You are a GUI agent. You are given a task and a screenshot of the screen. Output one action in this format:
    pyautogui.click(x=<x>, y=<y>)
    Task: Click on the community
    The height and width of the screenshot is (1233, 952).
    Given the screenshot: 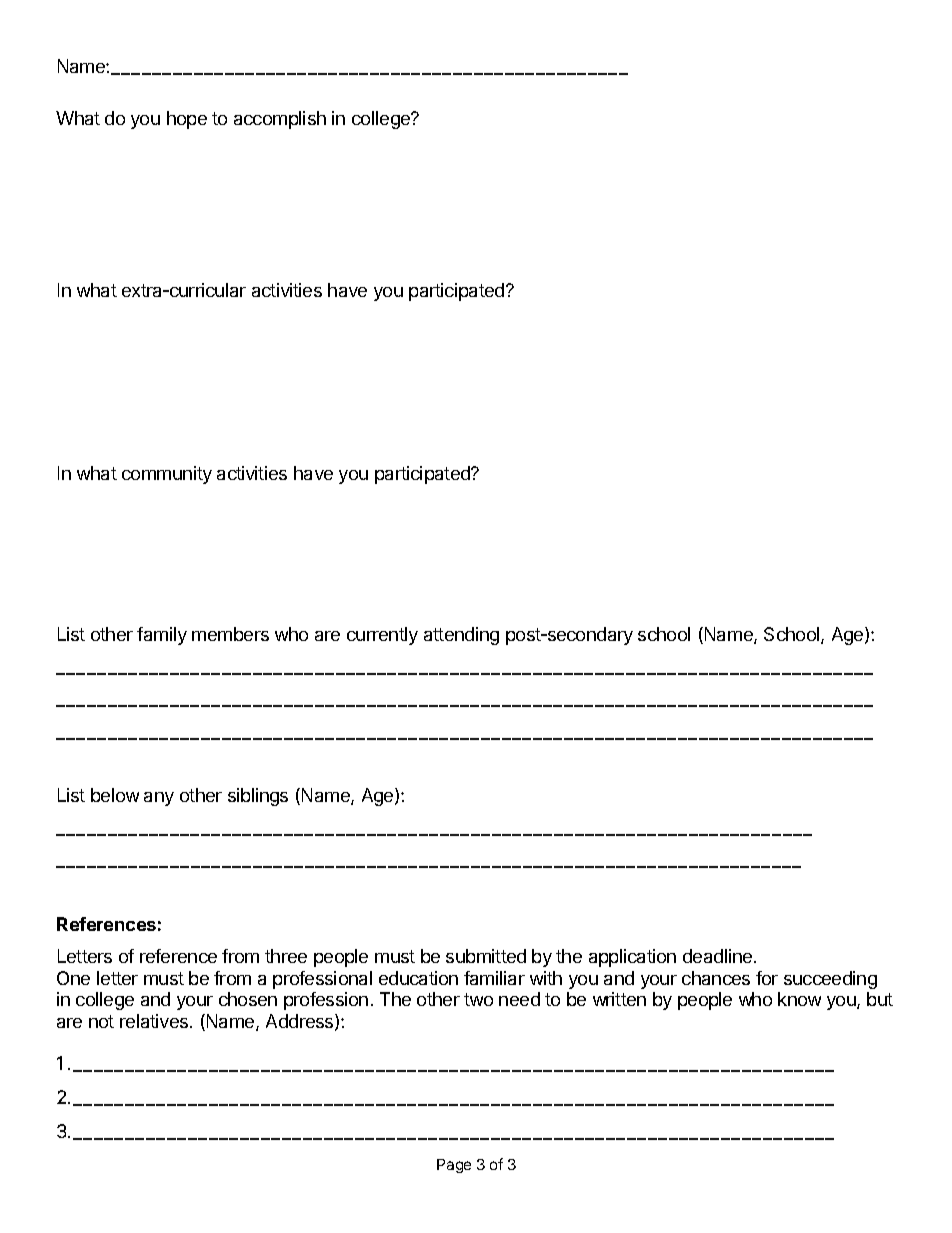 What is the action you would take?
    pyautogui.click(x=167, y=475)
